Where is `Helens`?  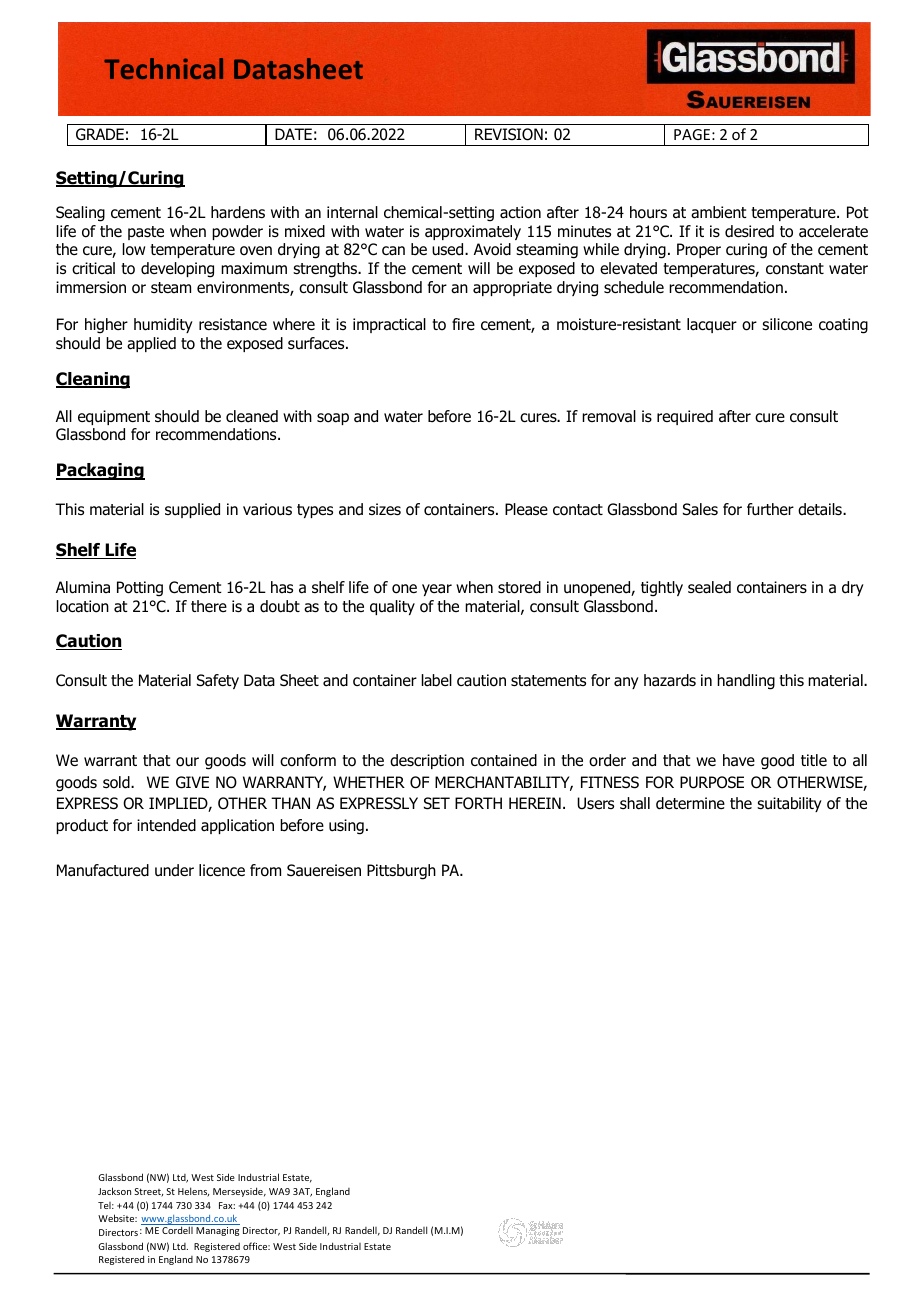 Helens is located at coordinates (193, 1192).
